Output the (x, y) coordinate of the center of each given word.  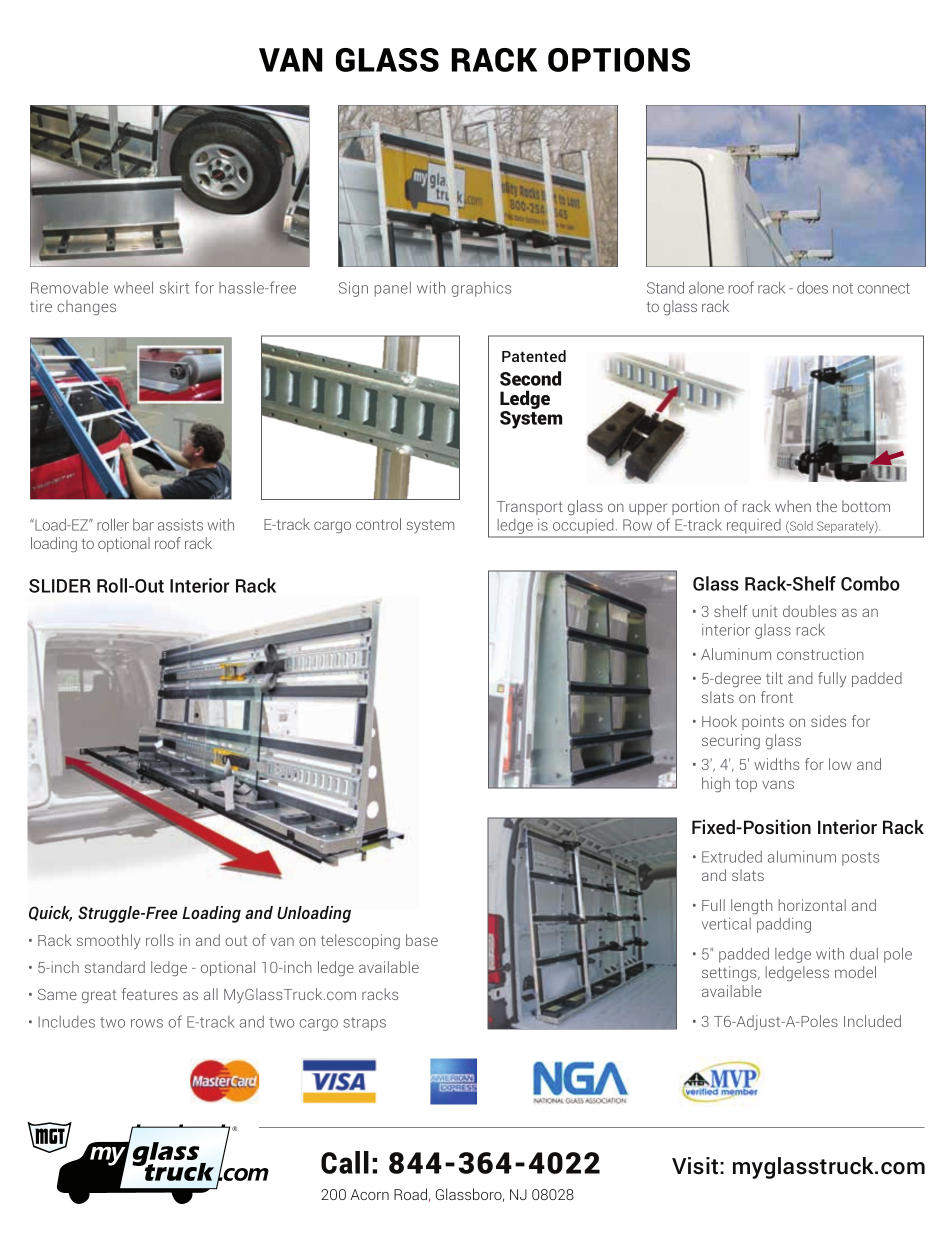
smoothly (109, 941)
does (812, 287)
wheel (133, 288)
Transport (530, 508)
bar (143, 525)
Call (345, 1162)
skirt (174, 288)
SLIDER (60, 586)
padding (784, 925)
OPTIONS (619, 60)
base (422, 940)
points (763, 722)
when (793, 506)
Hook (719, 721)
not (843, 288)
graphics (481, 289)
